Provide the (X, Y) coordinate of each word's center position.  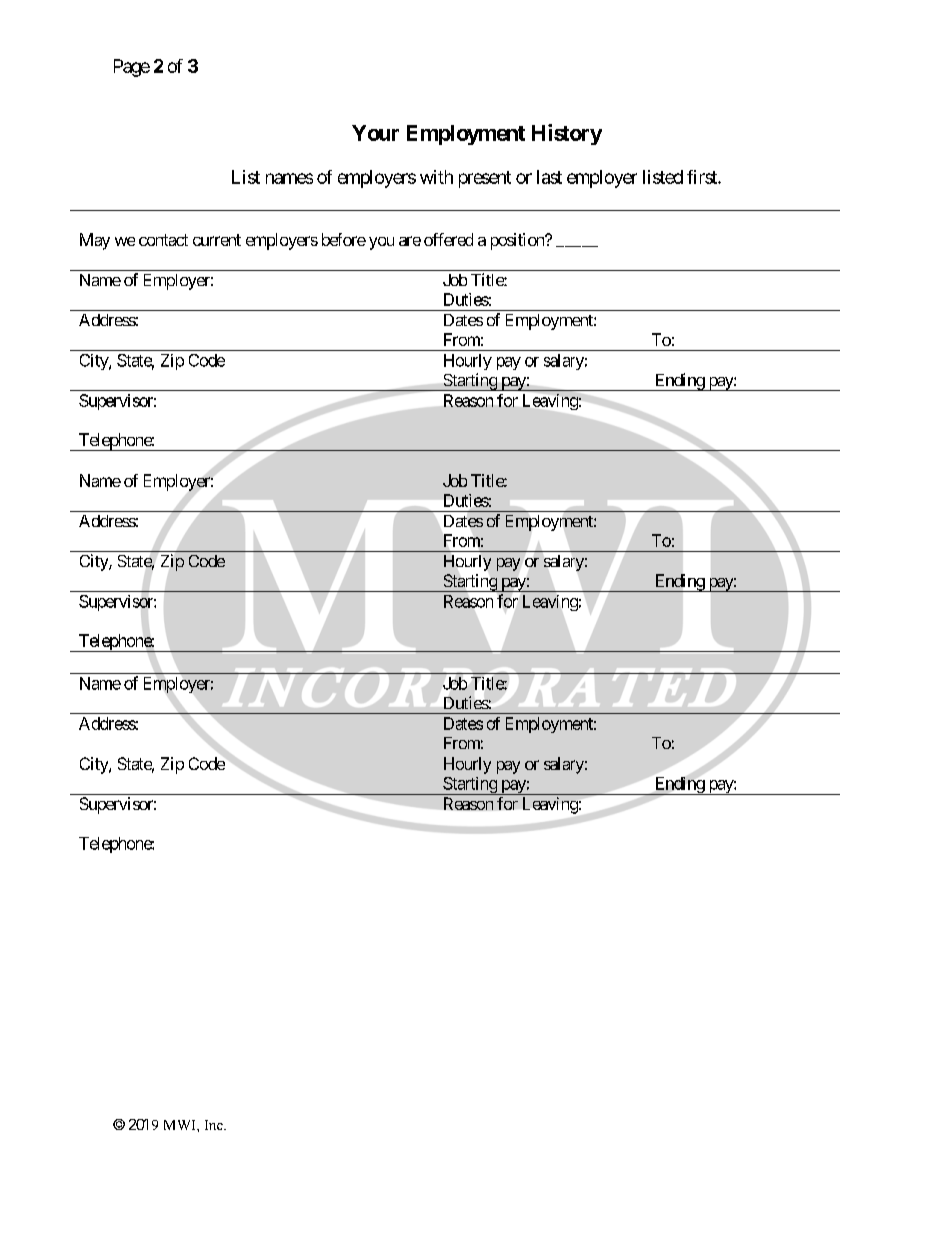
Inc (215, 1125)
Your (375, 133)
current (217, 240)
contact (163, 240)
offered (448, 239)
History (567, 134)
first (703, 177)
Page (132, 68)
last (549, 177)
